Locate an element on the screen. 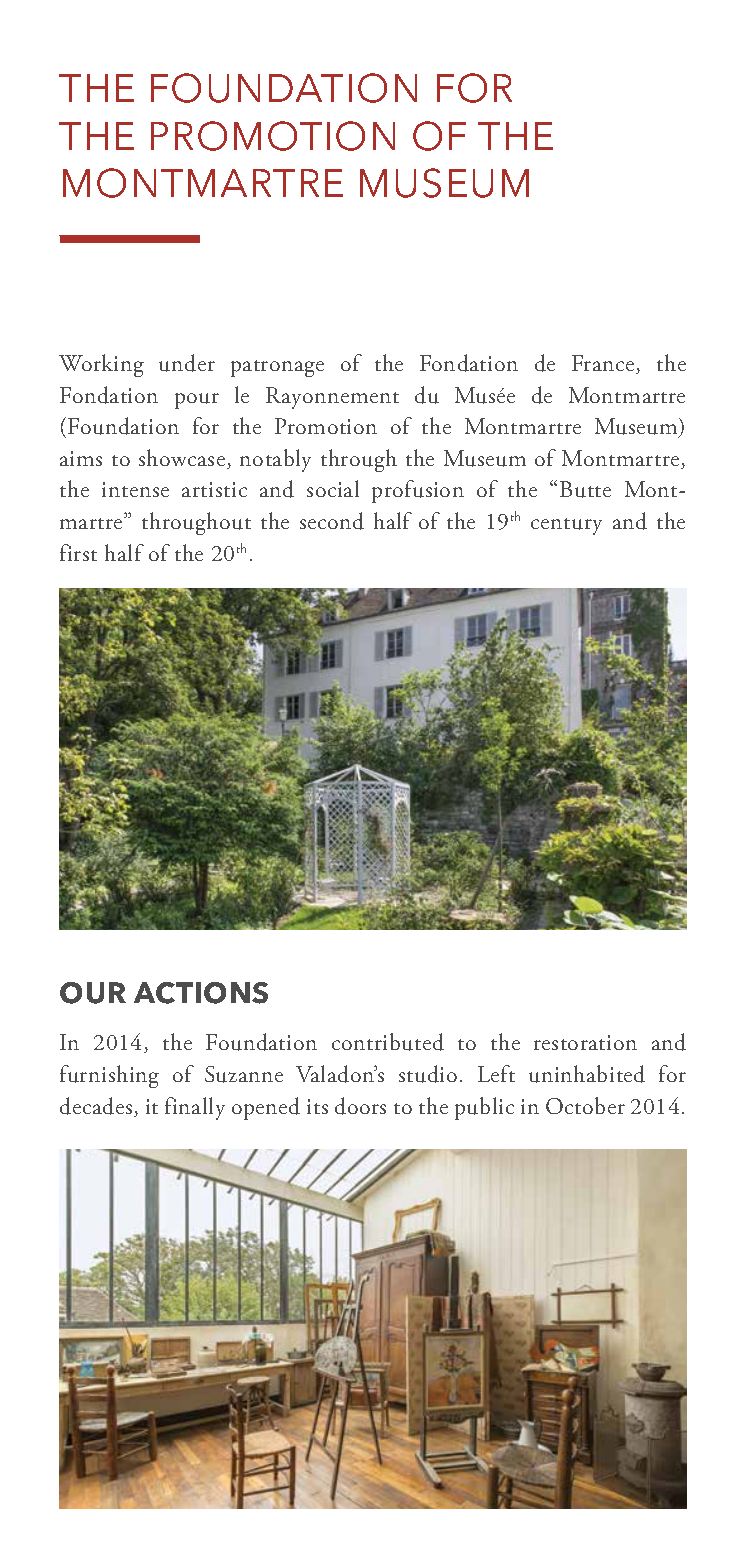 Image resolution: width=746 pixels, height=1568 pixels. Working is located at coordinates (101, 365).
